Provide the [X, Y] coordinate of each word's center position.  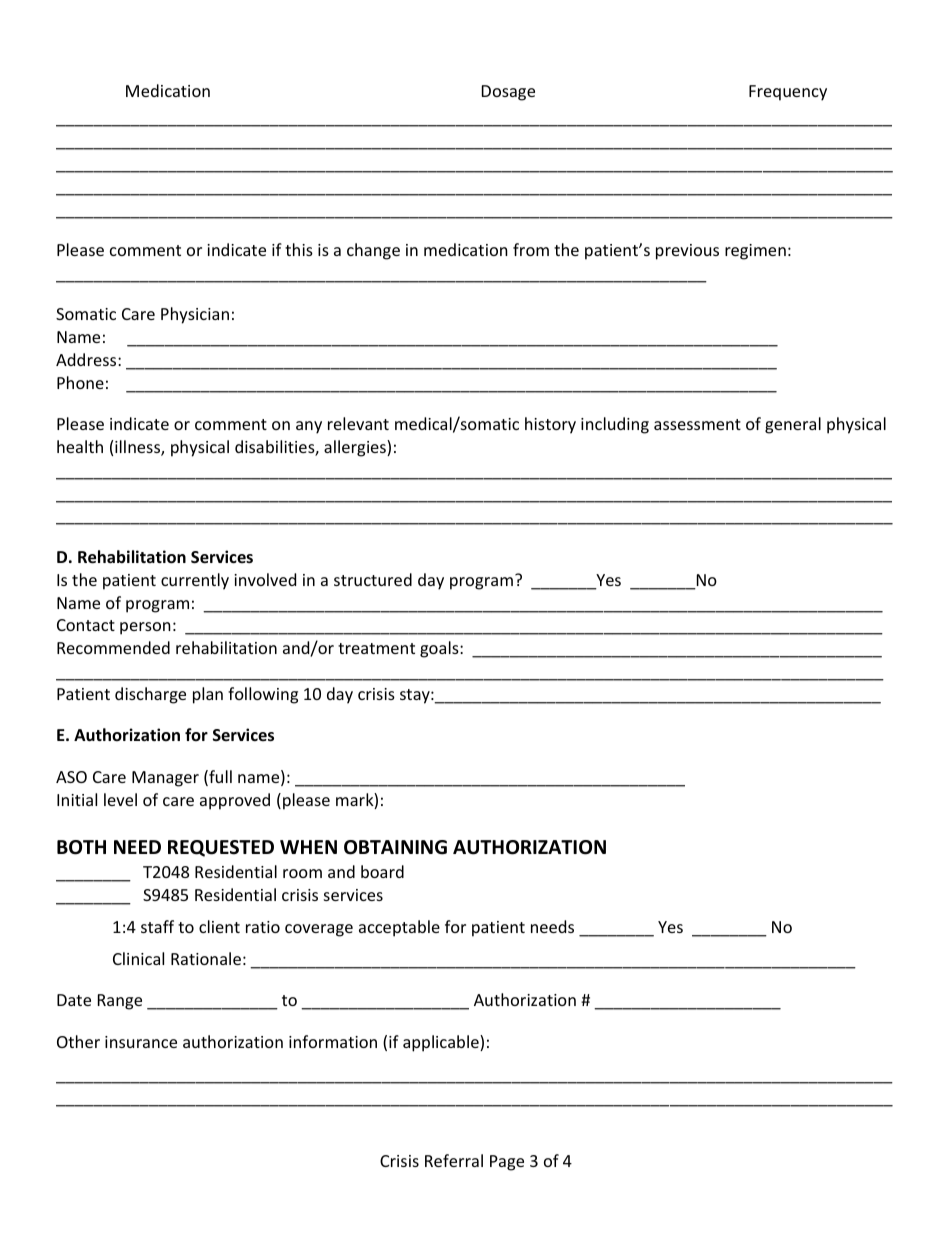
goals [440, 649]
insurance [141, 1042]
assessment [697, 424]
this [299, 249]
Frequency [788, 93]
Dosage [508, 93]
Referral [454, 1160]
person [145, 628]
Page [507, 1163]
